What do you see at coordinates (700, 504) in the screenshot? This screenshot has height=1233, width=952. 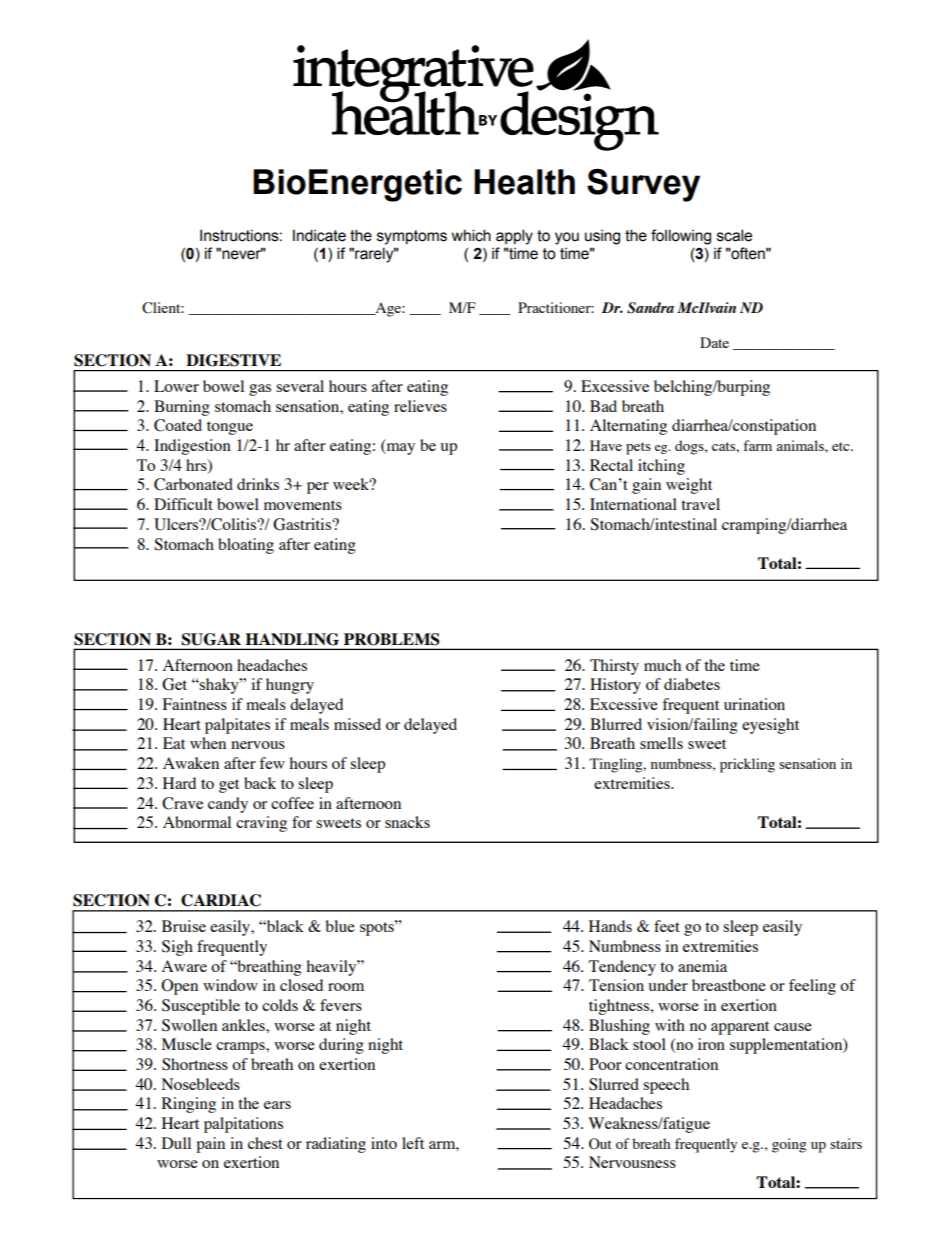 I see `travel` at bounding box center [700, 504].
